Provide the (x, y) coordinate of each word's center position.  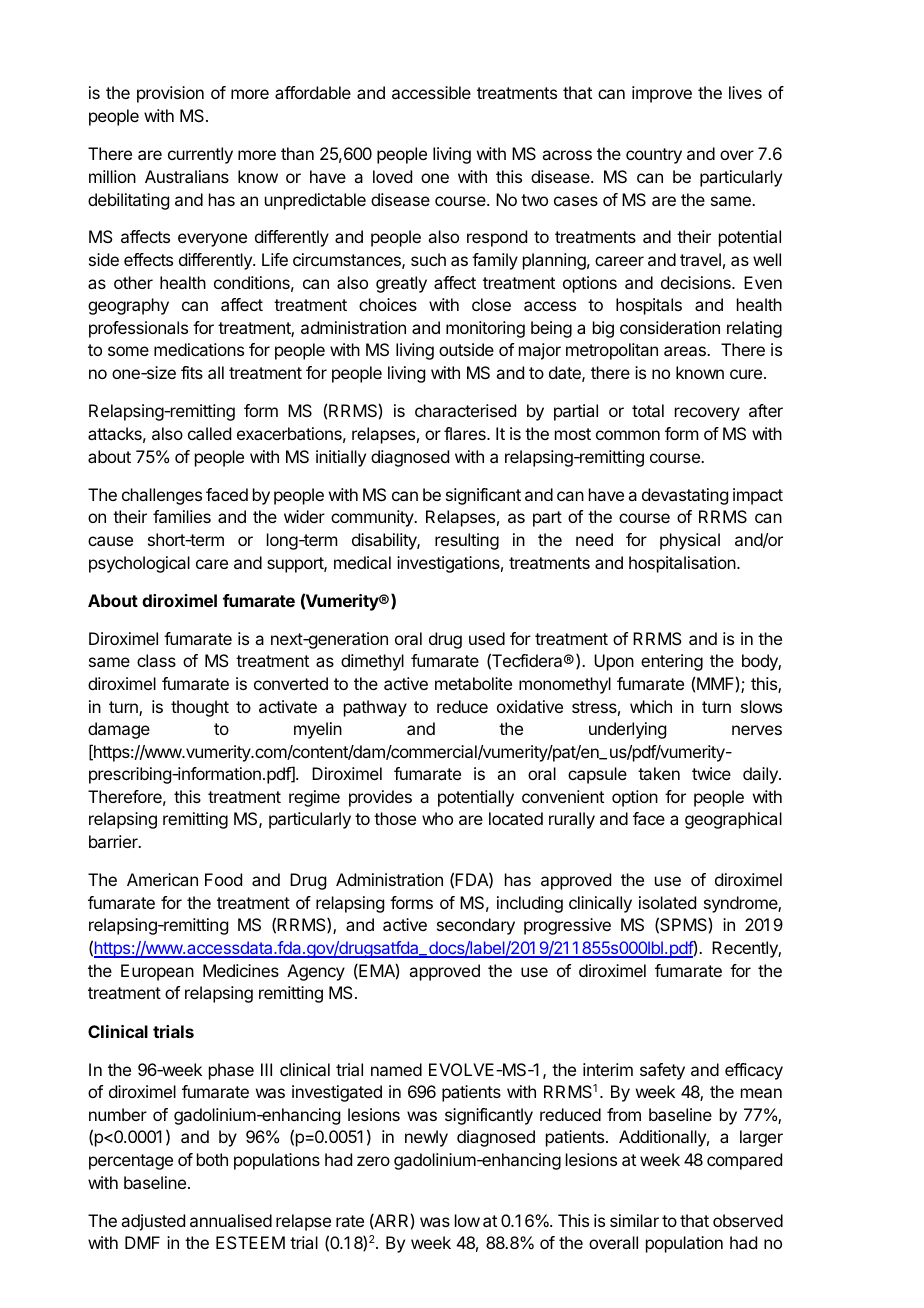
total (648, 410)
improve (662, 94)
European (157, 972)
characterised (465, 410)
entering (672, 662)
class (156, 660)
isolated (667, 902)
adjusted (153, 1222)
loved (392, 176)
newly (426, 1138)
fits (192, 372)
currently (200, 155)
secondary (476, 926)
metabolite (473, 683)
